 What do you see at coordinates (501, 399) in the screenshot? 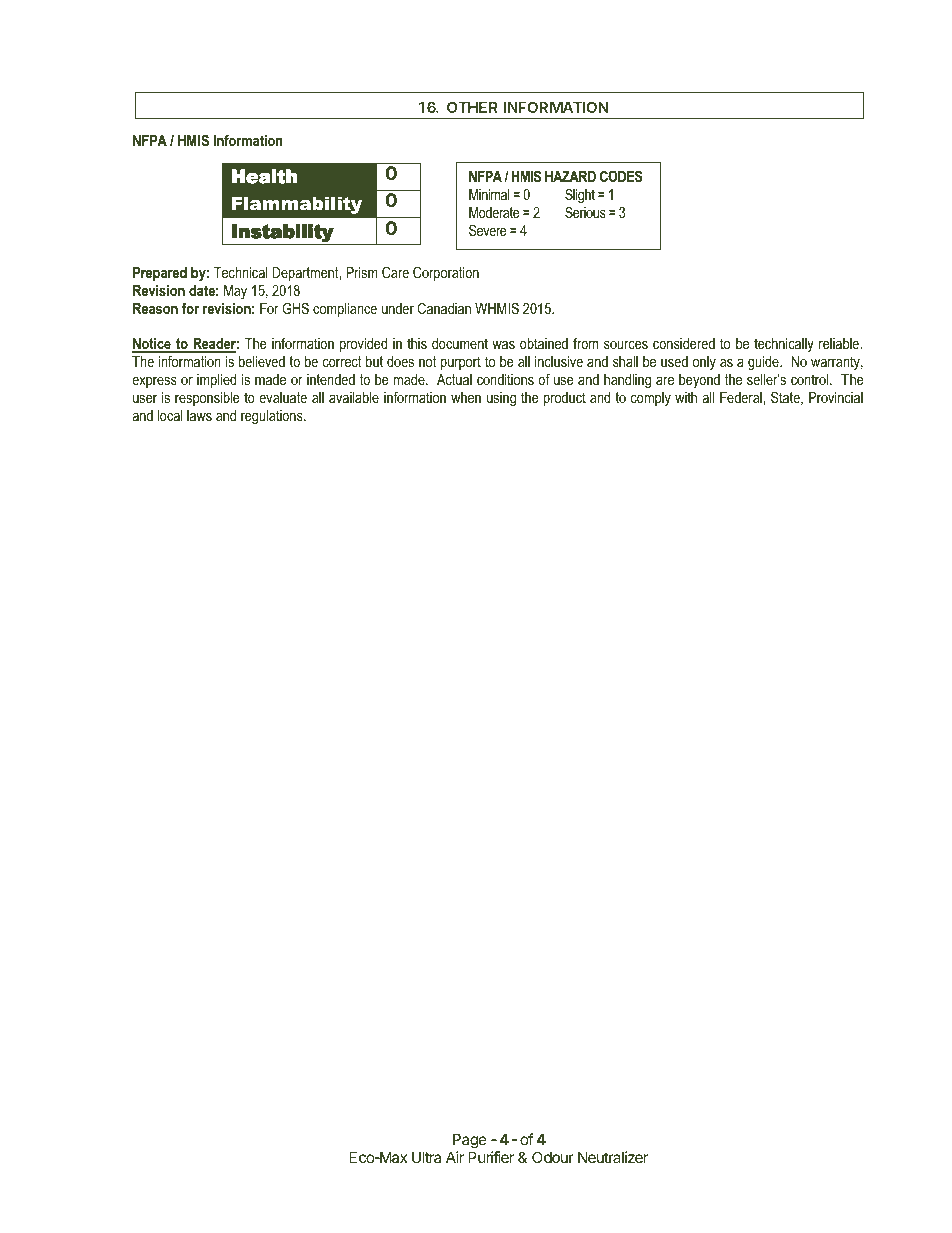
I see `using` at bounding box center [501, 399].
